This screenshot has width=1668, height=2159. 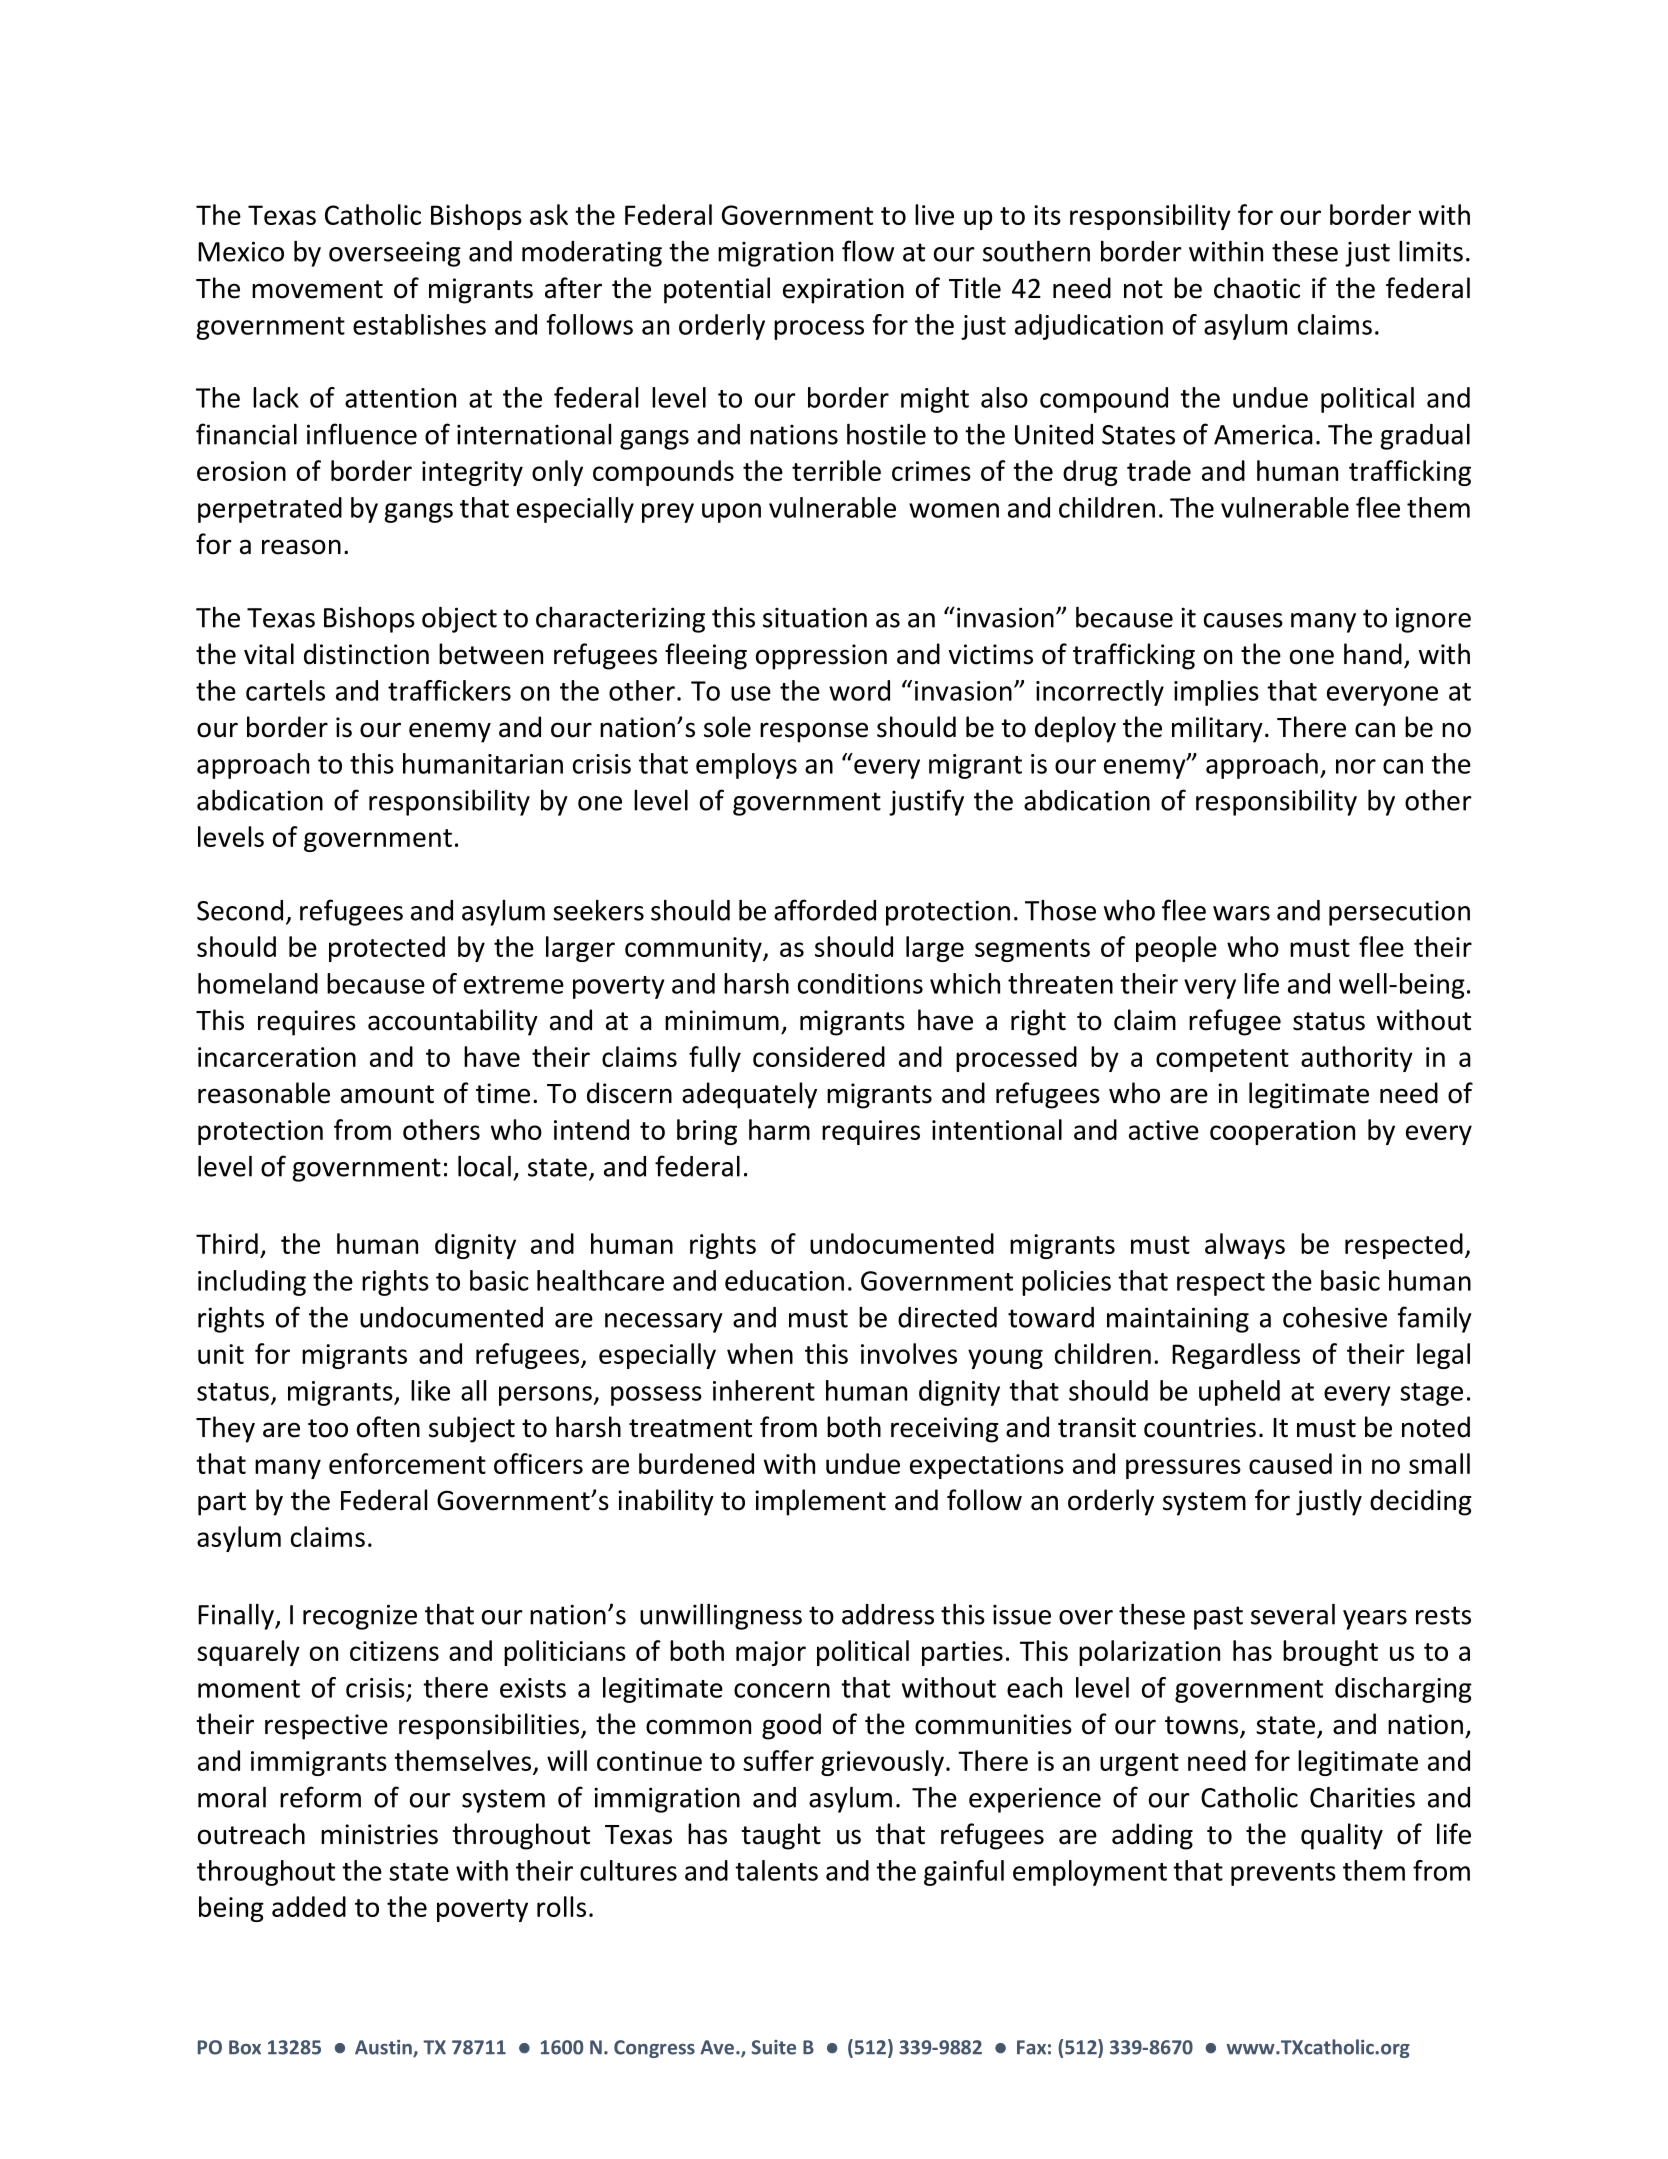 I want to click on Austin, so click(x=384, y=2048).
